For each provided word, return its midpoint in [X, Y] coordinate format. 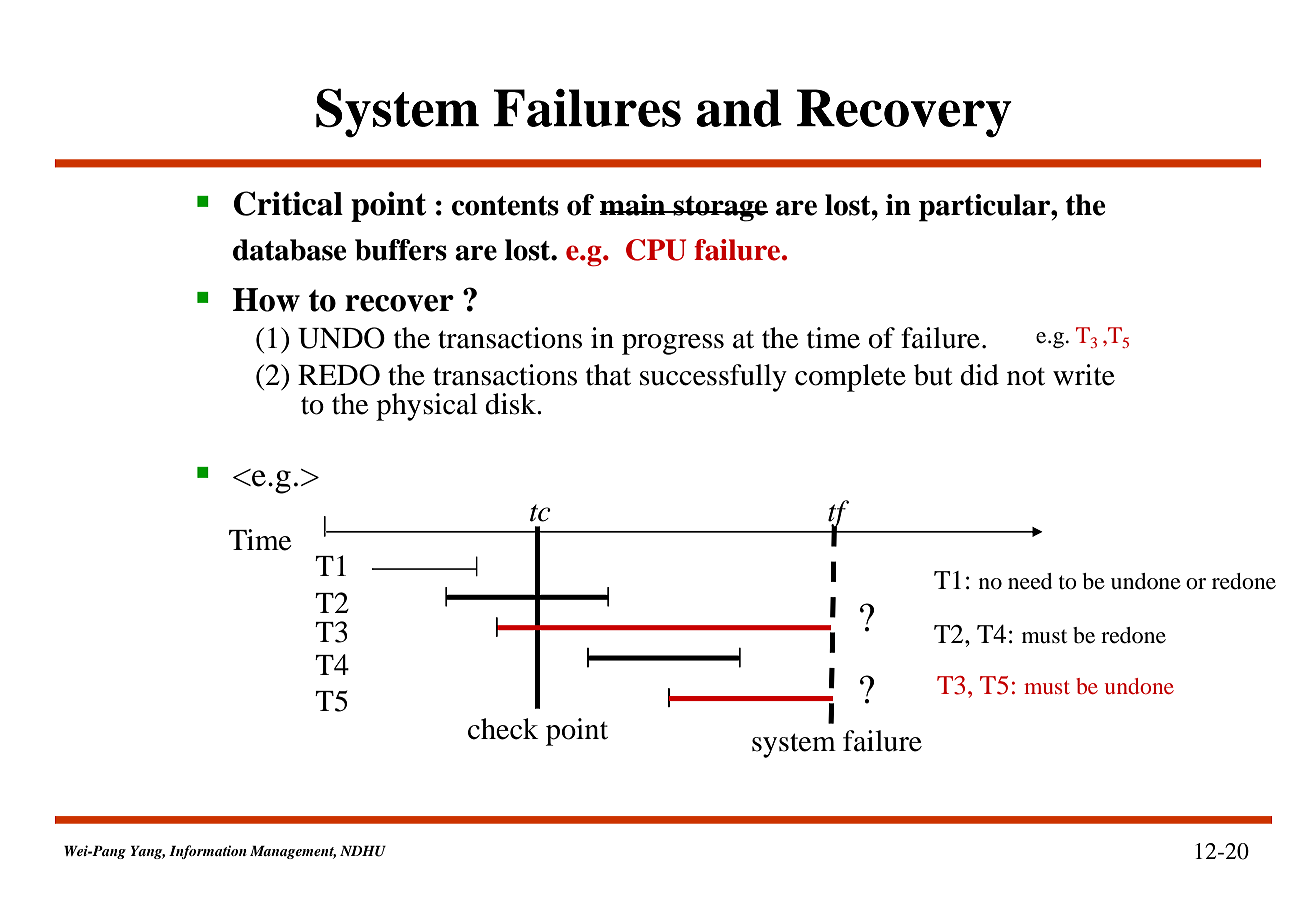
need [1030, 581]
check [503, 729]
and [739, 108]
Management [293, 852]
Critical [288, 203]
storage [720, 209]
